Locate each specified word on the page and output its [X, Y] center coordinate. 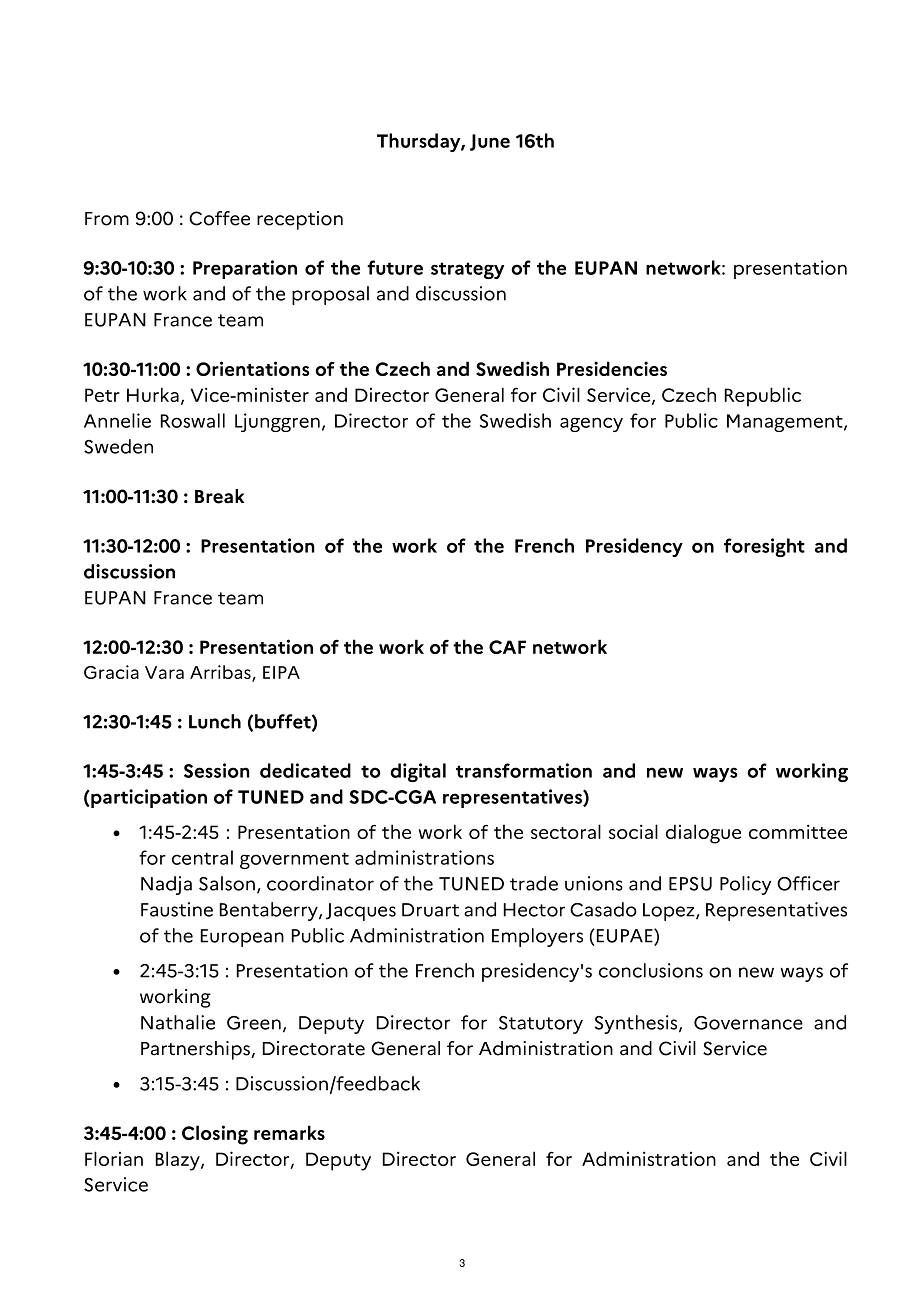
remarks [289, 1132]
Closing [215, 1135]
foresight [764, 547]
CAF [507, 647]
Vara [164, 672]
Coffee [219, 218]
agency [591, 424]
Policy [745, 885]
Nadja [166, 885]
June [490, 142]
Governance [748, 1023]
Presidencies [612, 368]
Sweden [118, 446]
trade [534, 883]
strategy [467, 270]
